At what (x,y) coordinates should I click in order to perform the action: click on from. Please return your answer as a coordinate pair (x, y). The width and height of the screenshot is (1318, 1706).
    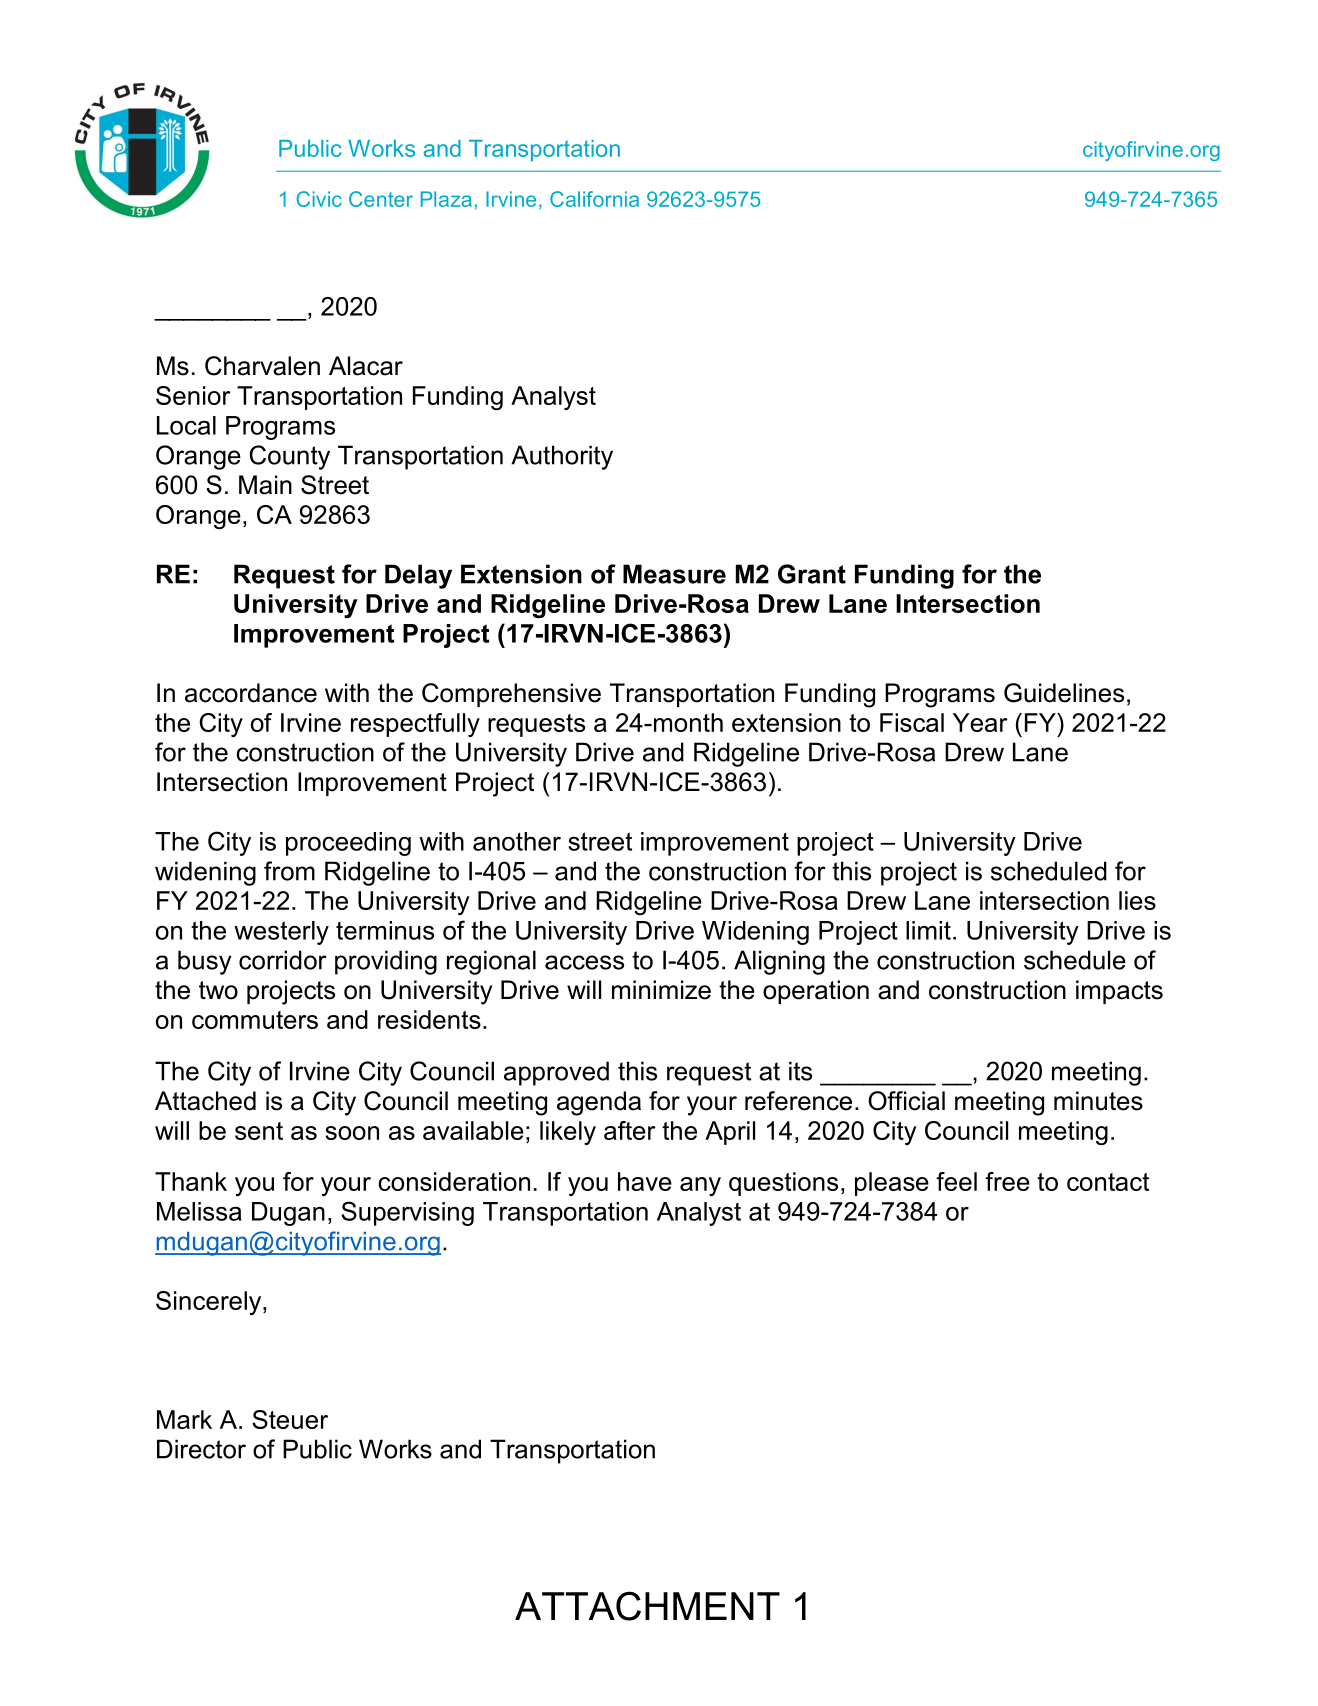
    Looking at the image, I should click on (289, 871).
